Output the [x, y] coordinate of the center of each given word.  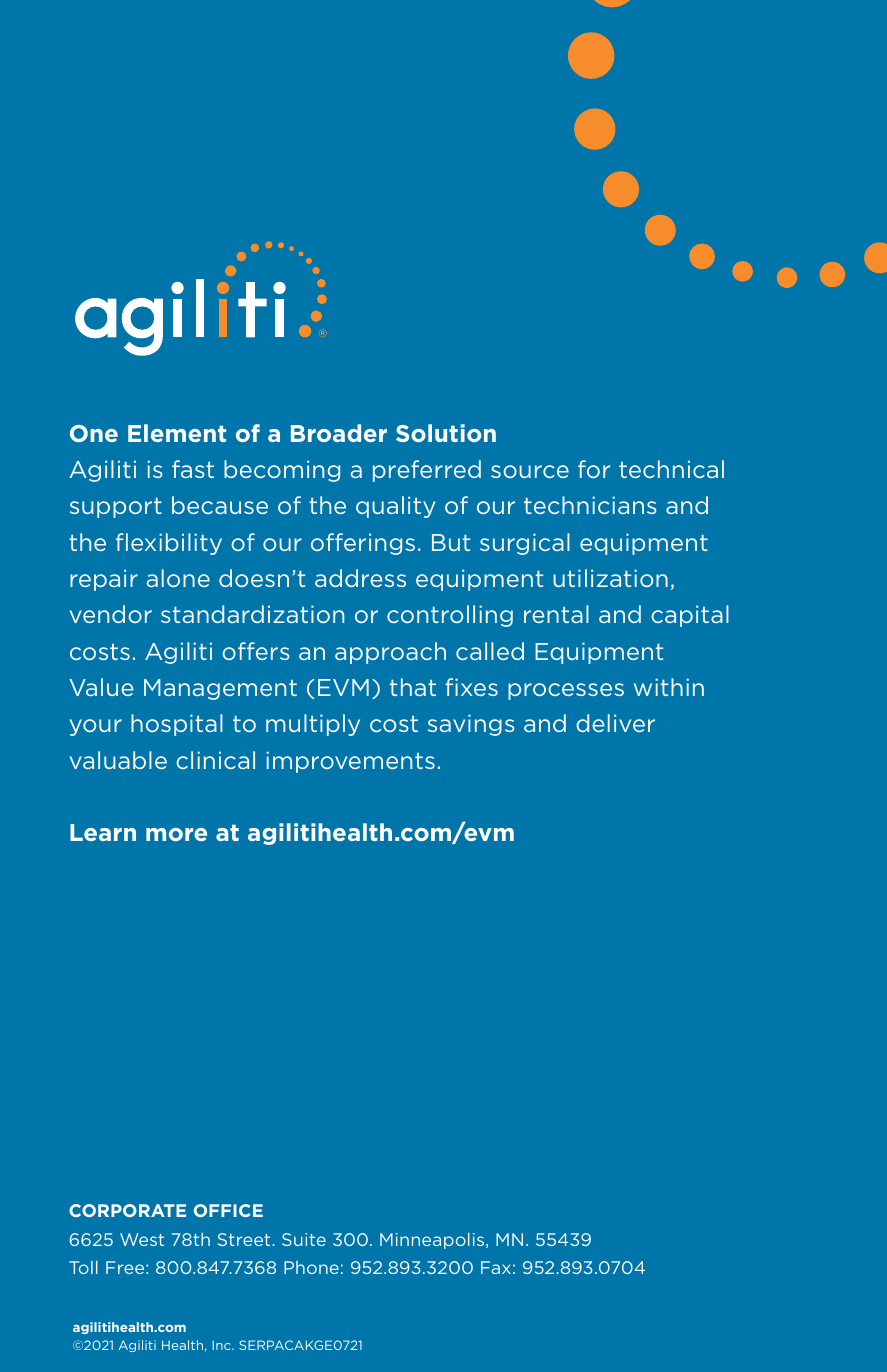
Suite [304, 1239]
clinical [215, 760]
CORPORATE [127, 1210]
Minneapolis [433, 1241]
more [176, 834]
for [594, 469]
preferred [427, 471]
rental [556, 614]
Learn [103, 832]
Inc [222, 1345]
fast [193, 469]
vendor [111, 614]
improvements [350, 762]
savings [471, 725]
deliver [615, 723]
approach [390, 653]
